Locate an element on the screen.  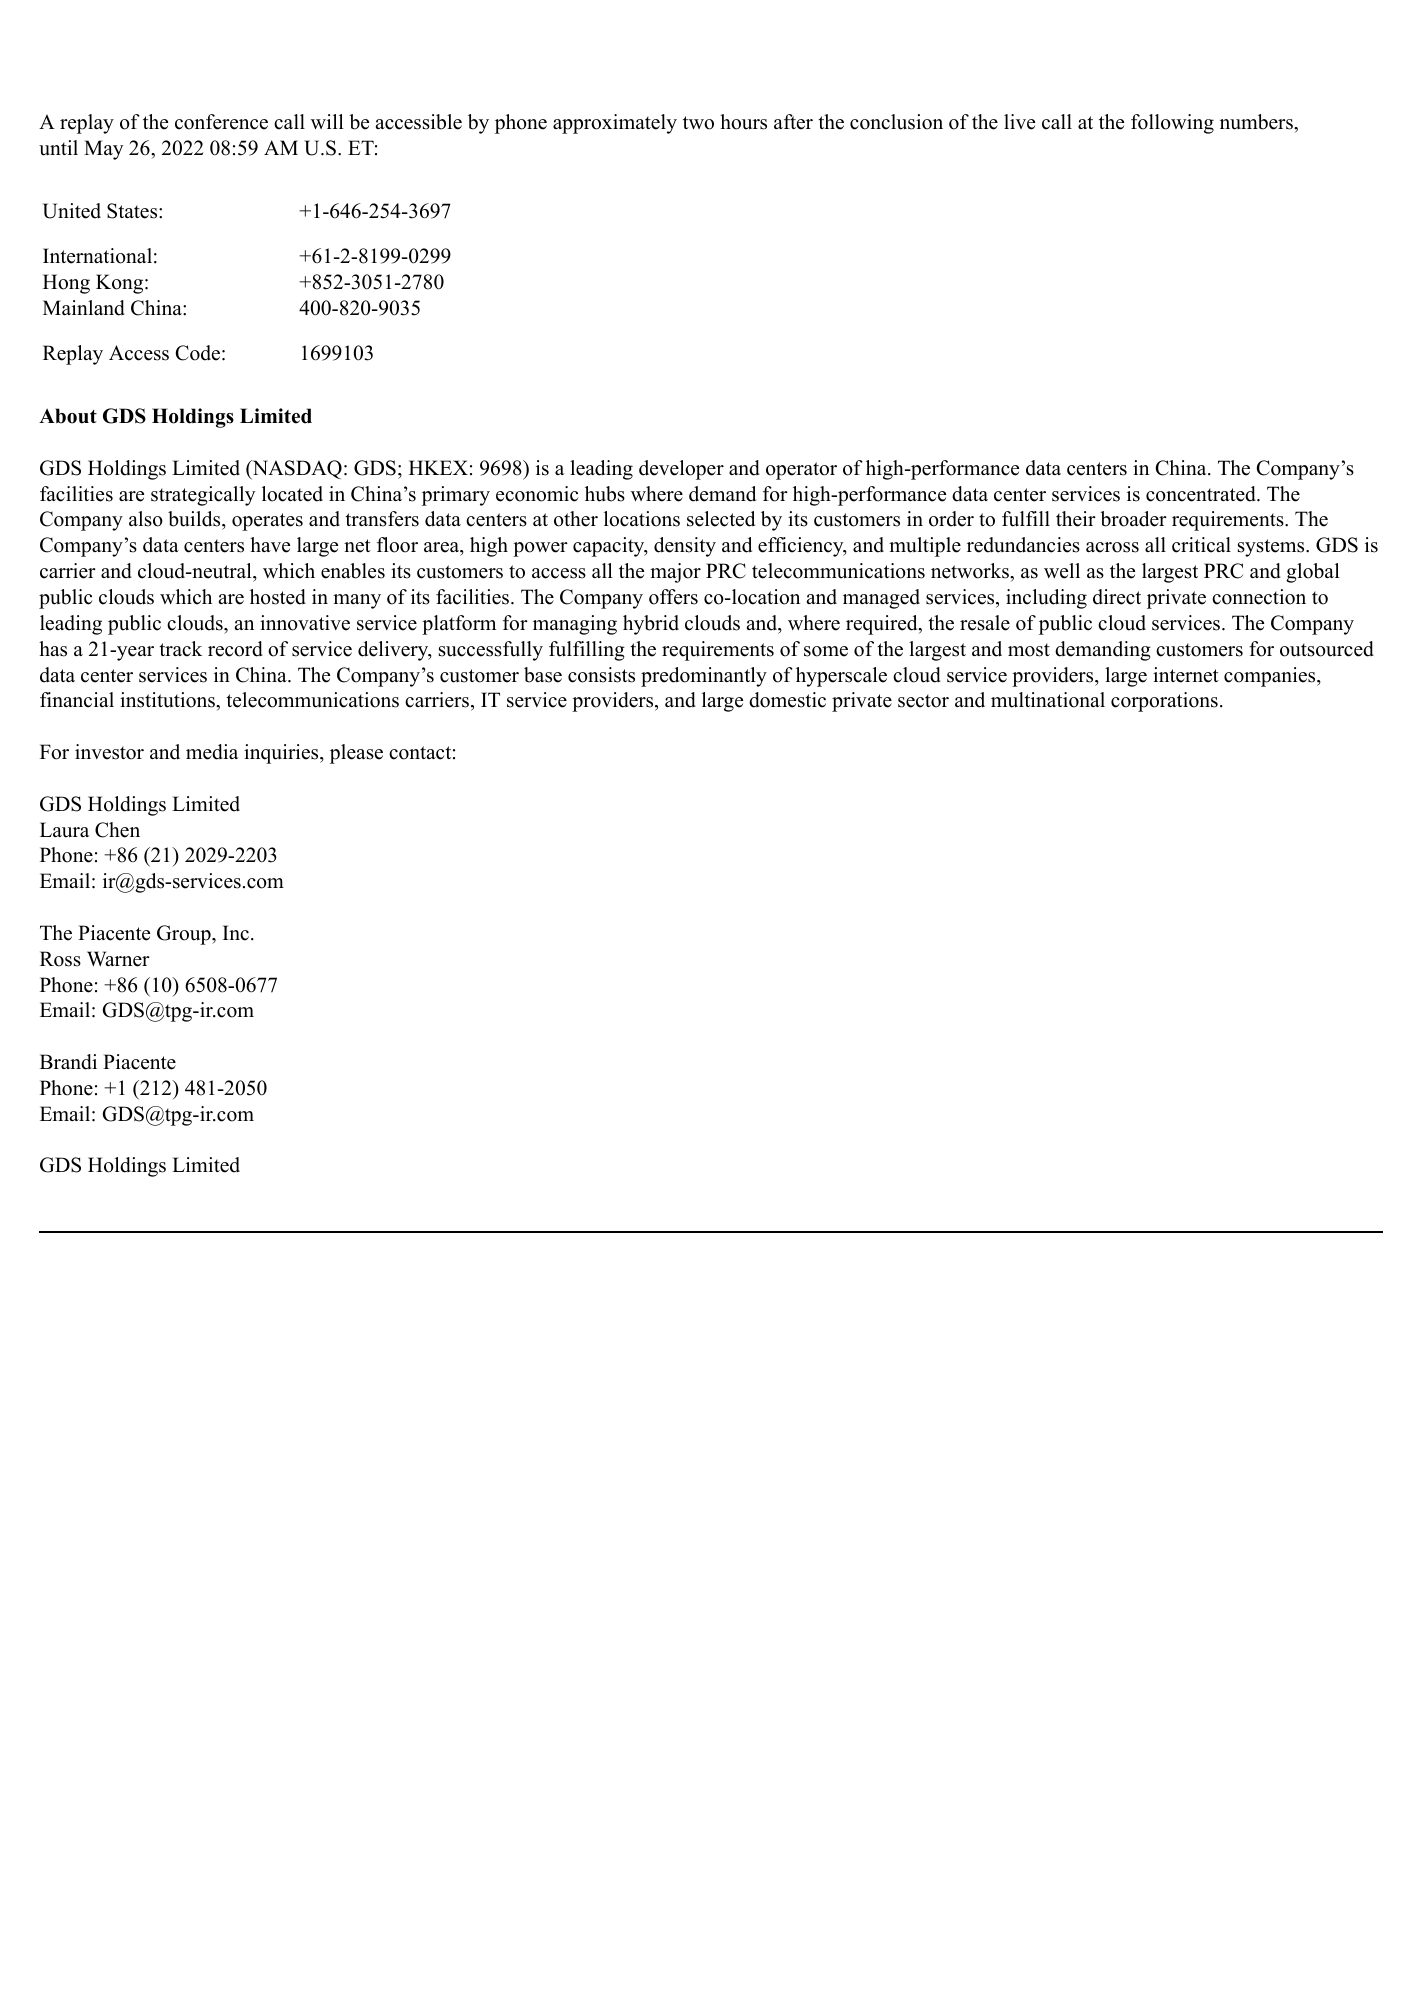
broader is located at coordinates (1133, 519).
